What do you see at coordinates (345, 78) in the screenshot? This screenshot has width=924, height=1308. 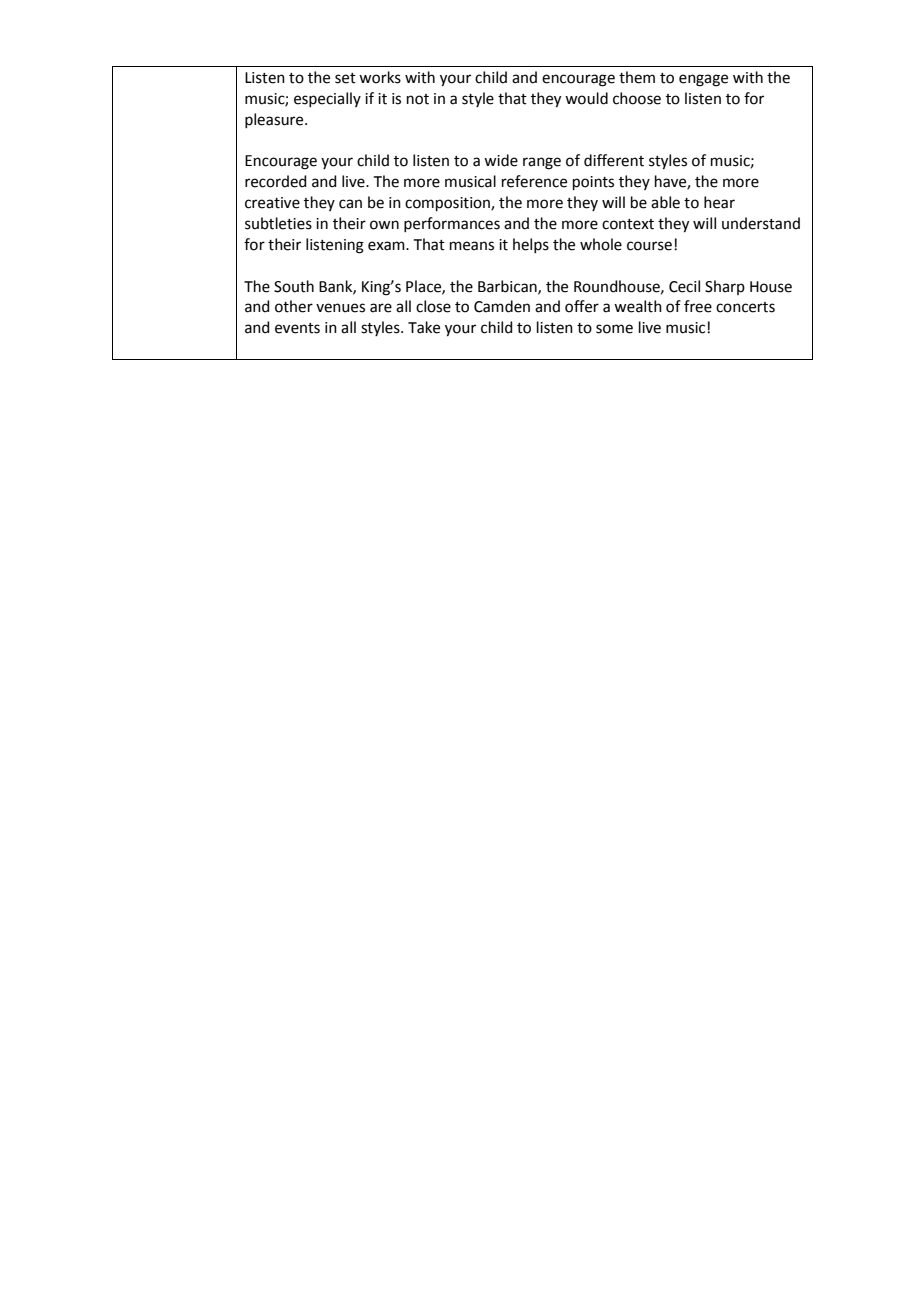 I see `set` at bounding box center [345, 78].
